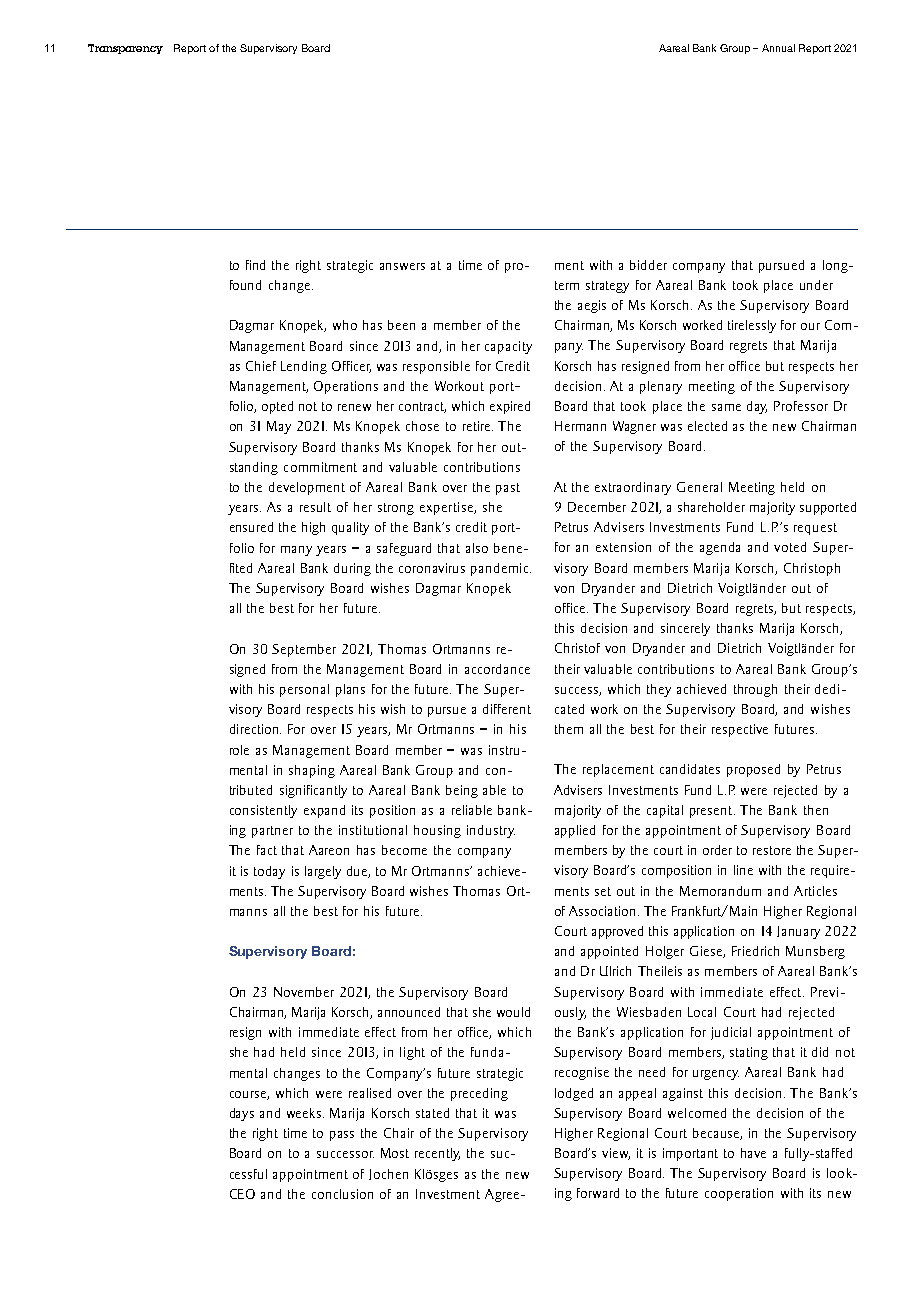  I want to click on industry, so click(491, 831).
